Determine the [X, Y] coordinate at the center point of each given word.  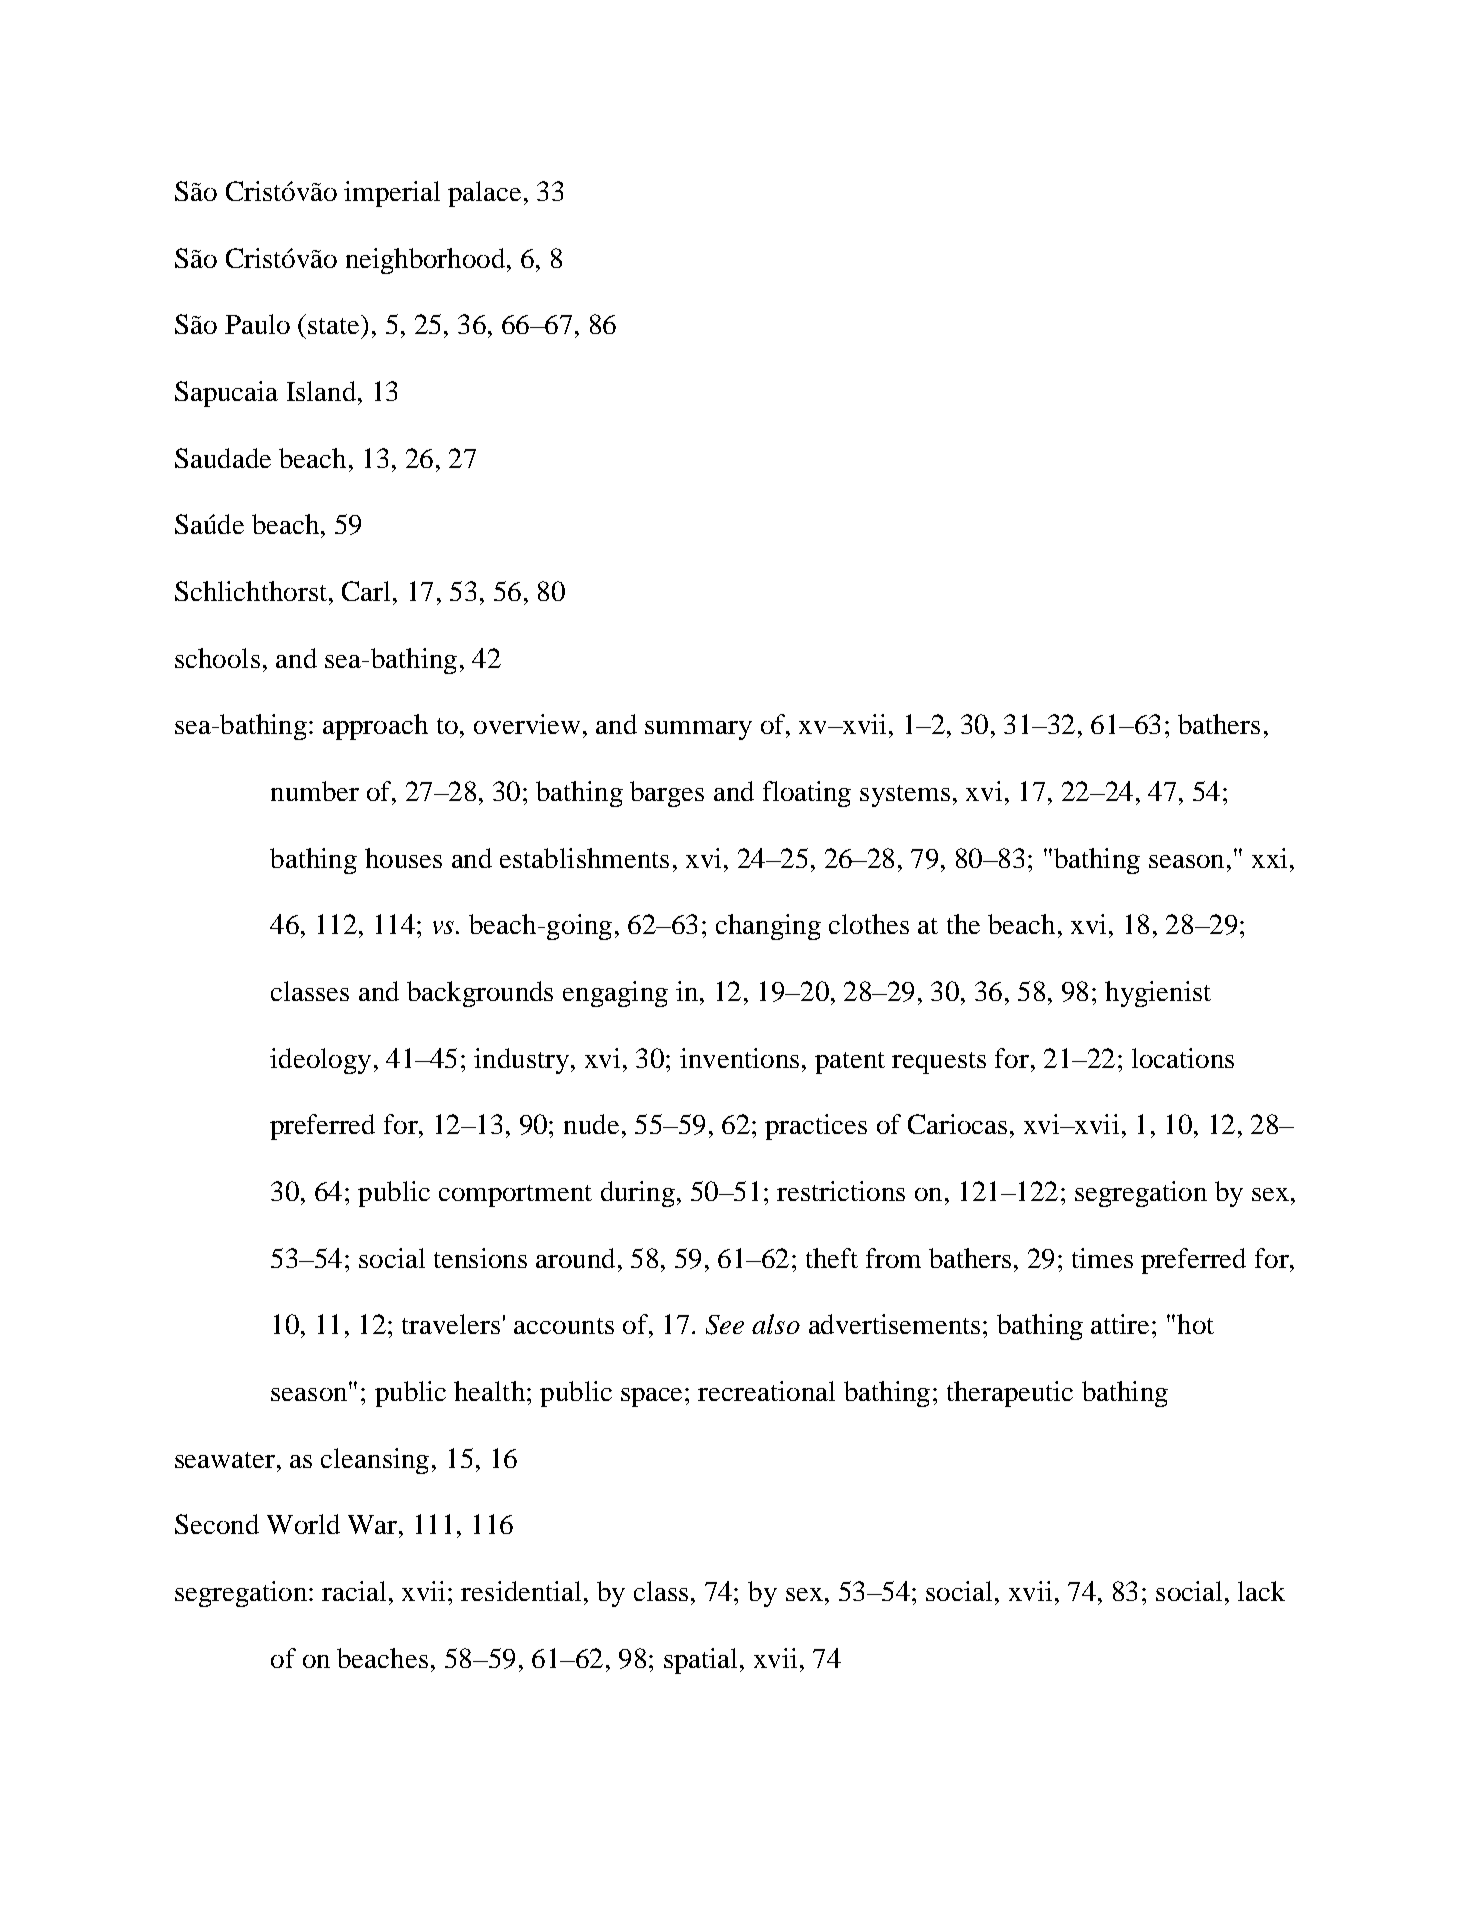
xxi [1269, 858]
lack [1261, 1591]
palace [484, 194]
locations [1183, 1058]
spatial [700, 1661]
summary [698, 730]
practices [816, 1127]
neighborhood [427, 261]
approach [375, 727]
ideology [320, 1061]
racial [354, 1591]
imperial [392, 194]
